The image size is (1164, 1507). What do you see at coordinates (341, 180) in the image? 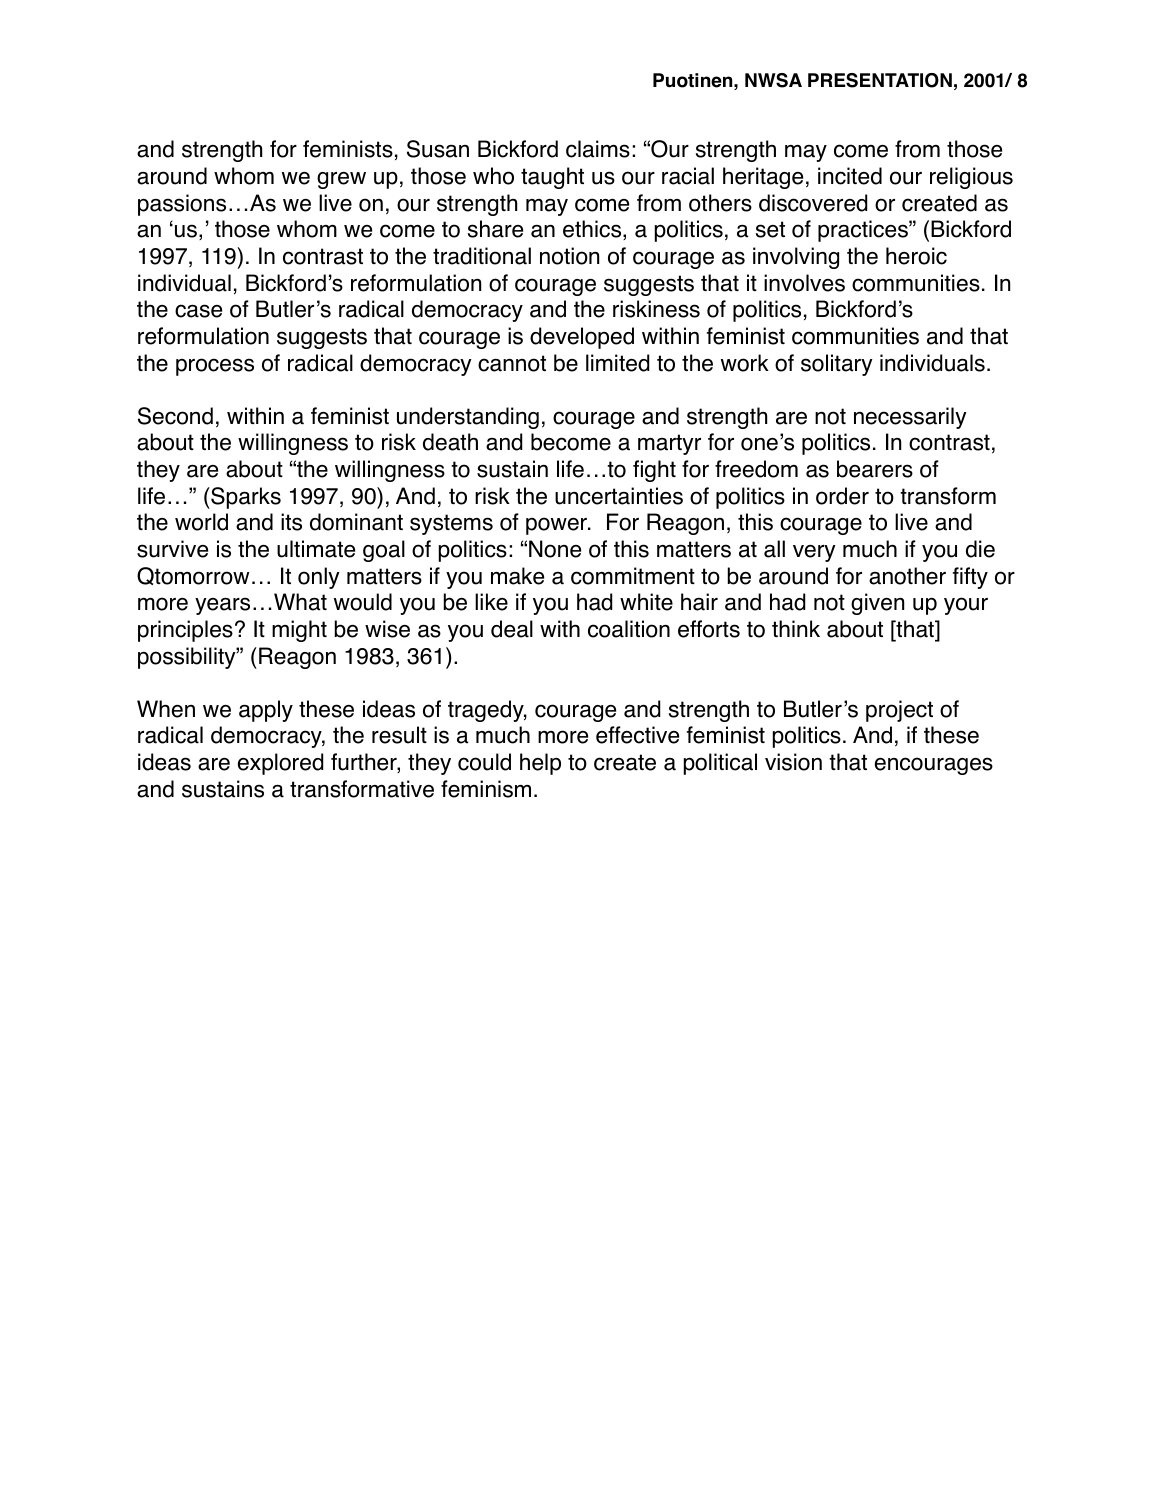
I see `grew` at bounding box center [341, 180].
